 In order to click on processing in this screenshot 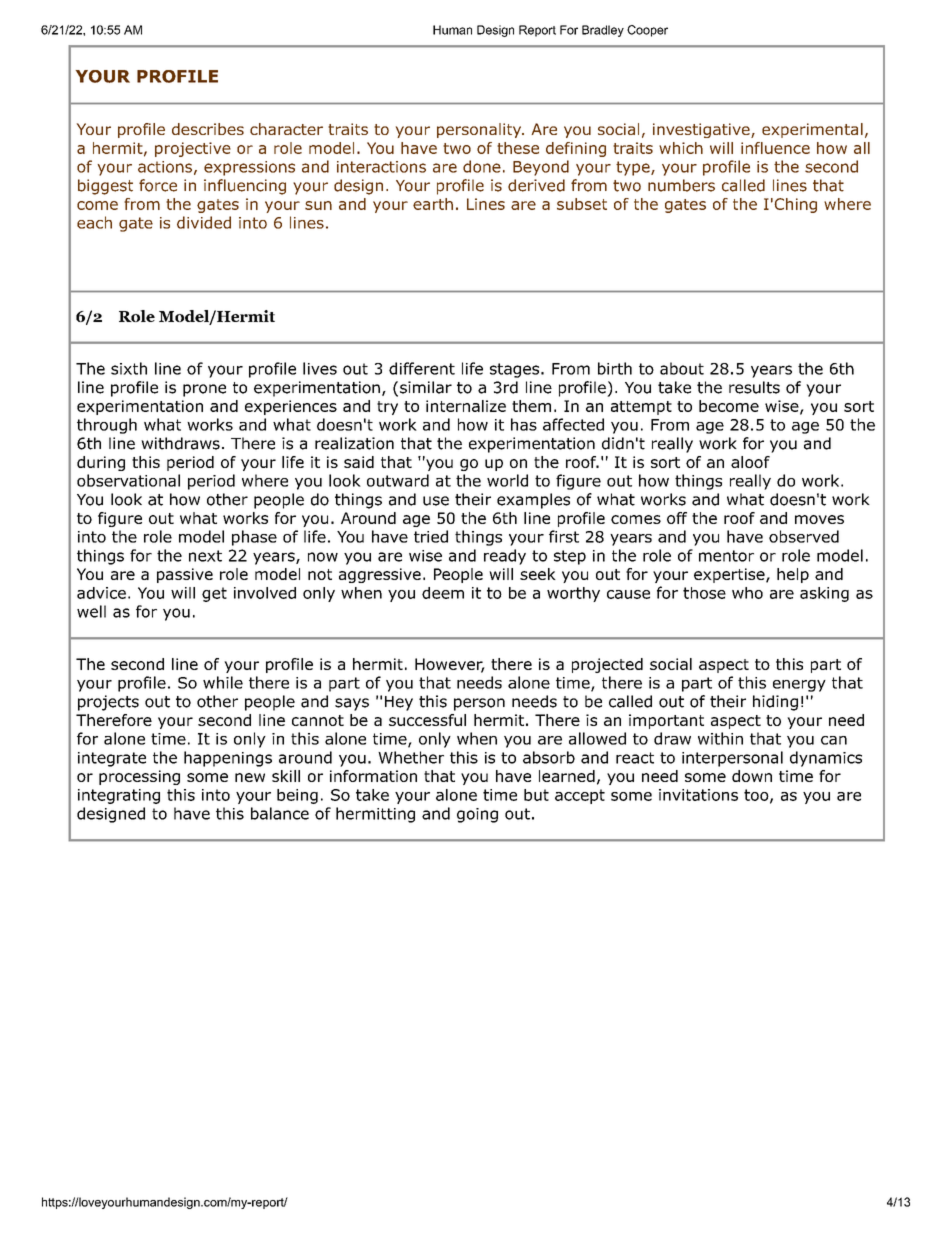, I will do `click(139, 777)`.
